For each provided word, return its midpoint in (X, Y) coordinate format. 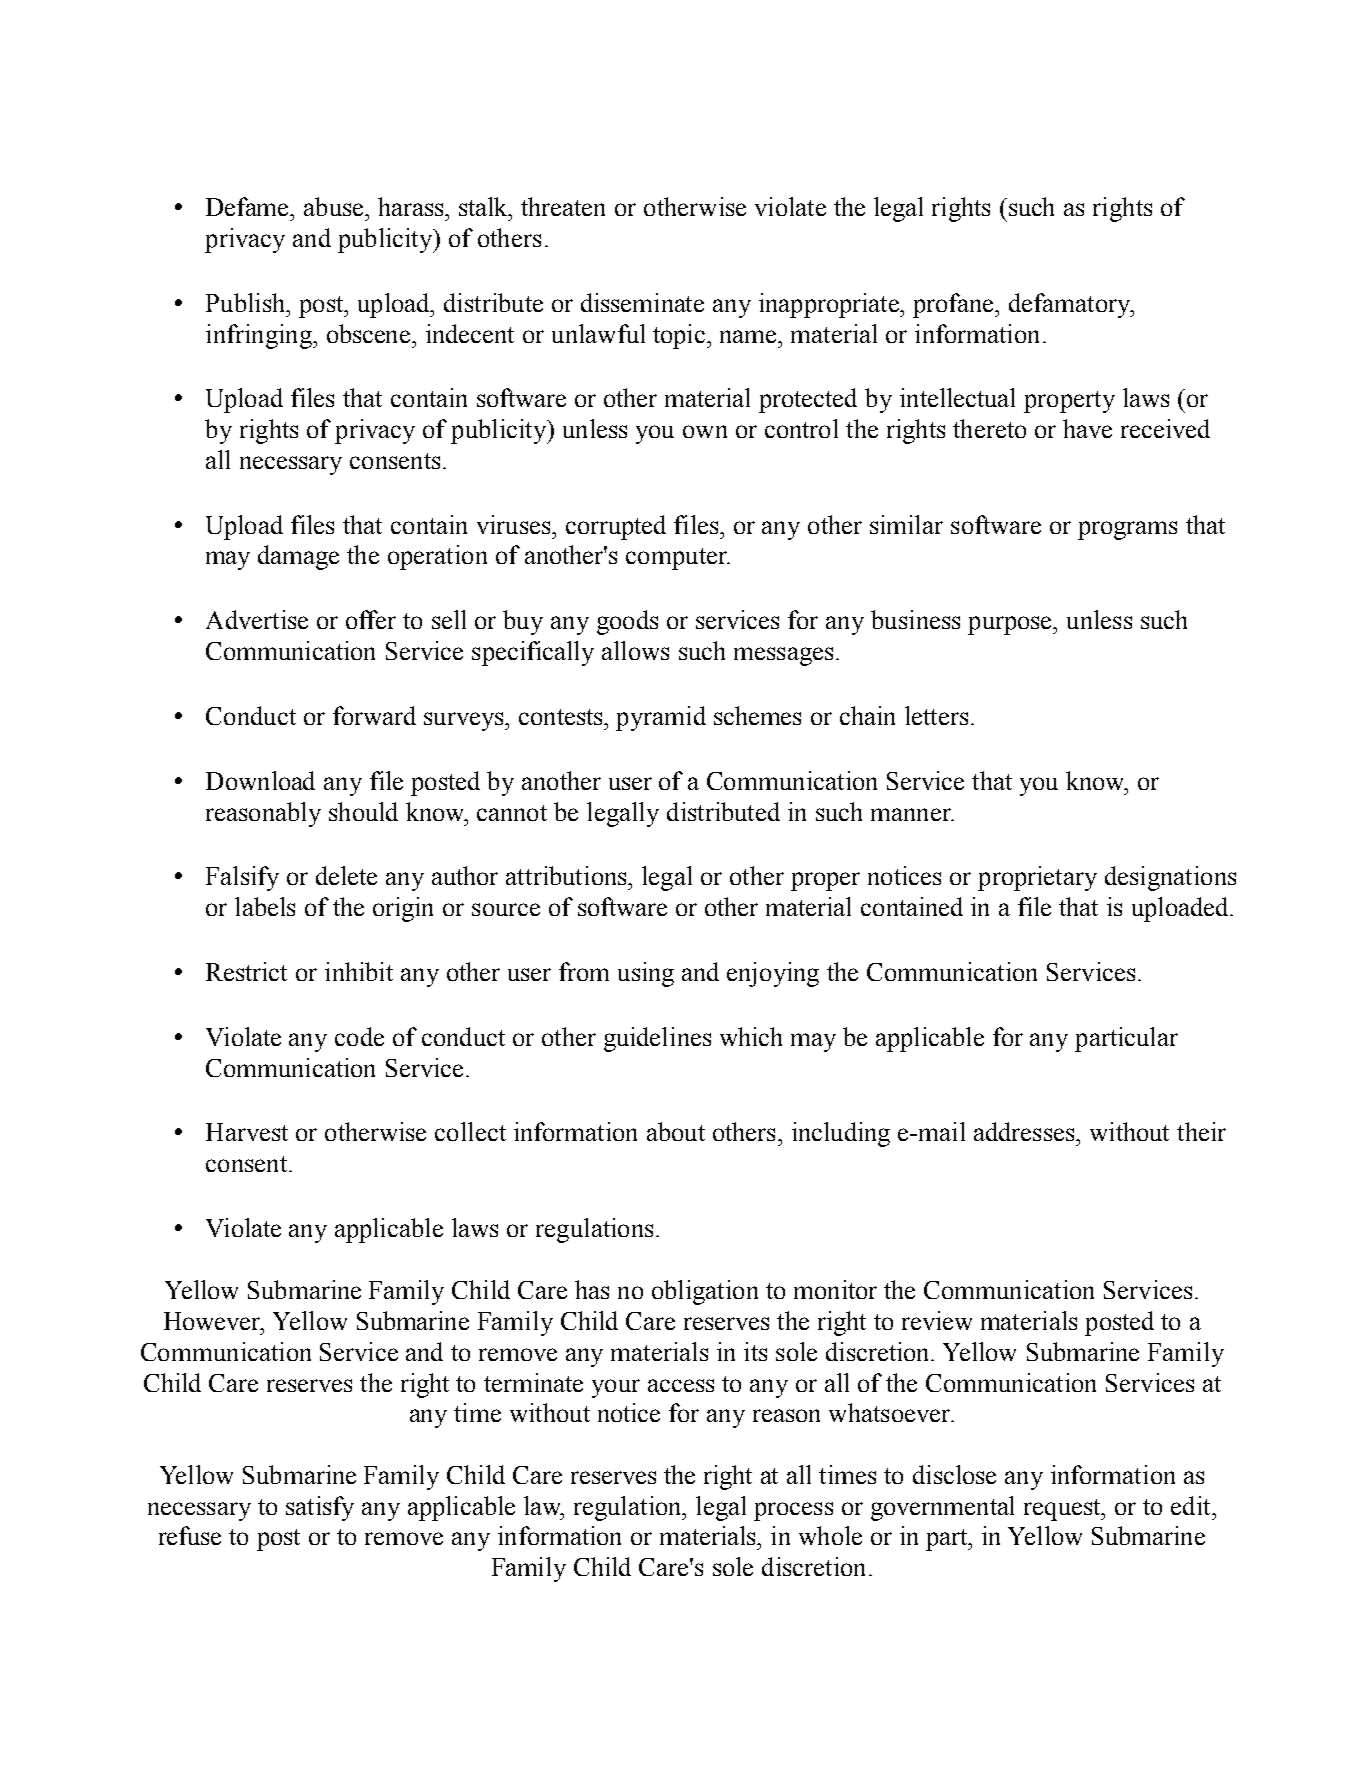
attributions (567, 875)
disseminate (642, 302)
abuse (335, 206)
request (1063, 1510)
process (793, 1511)
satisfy (320, 1508)
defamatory (1071, 305)
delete (346, 875)
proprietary (1037, 878)
